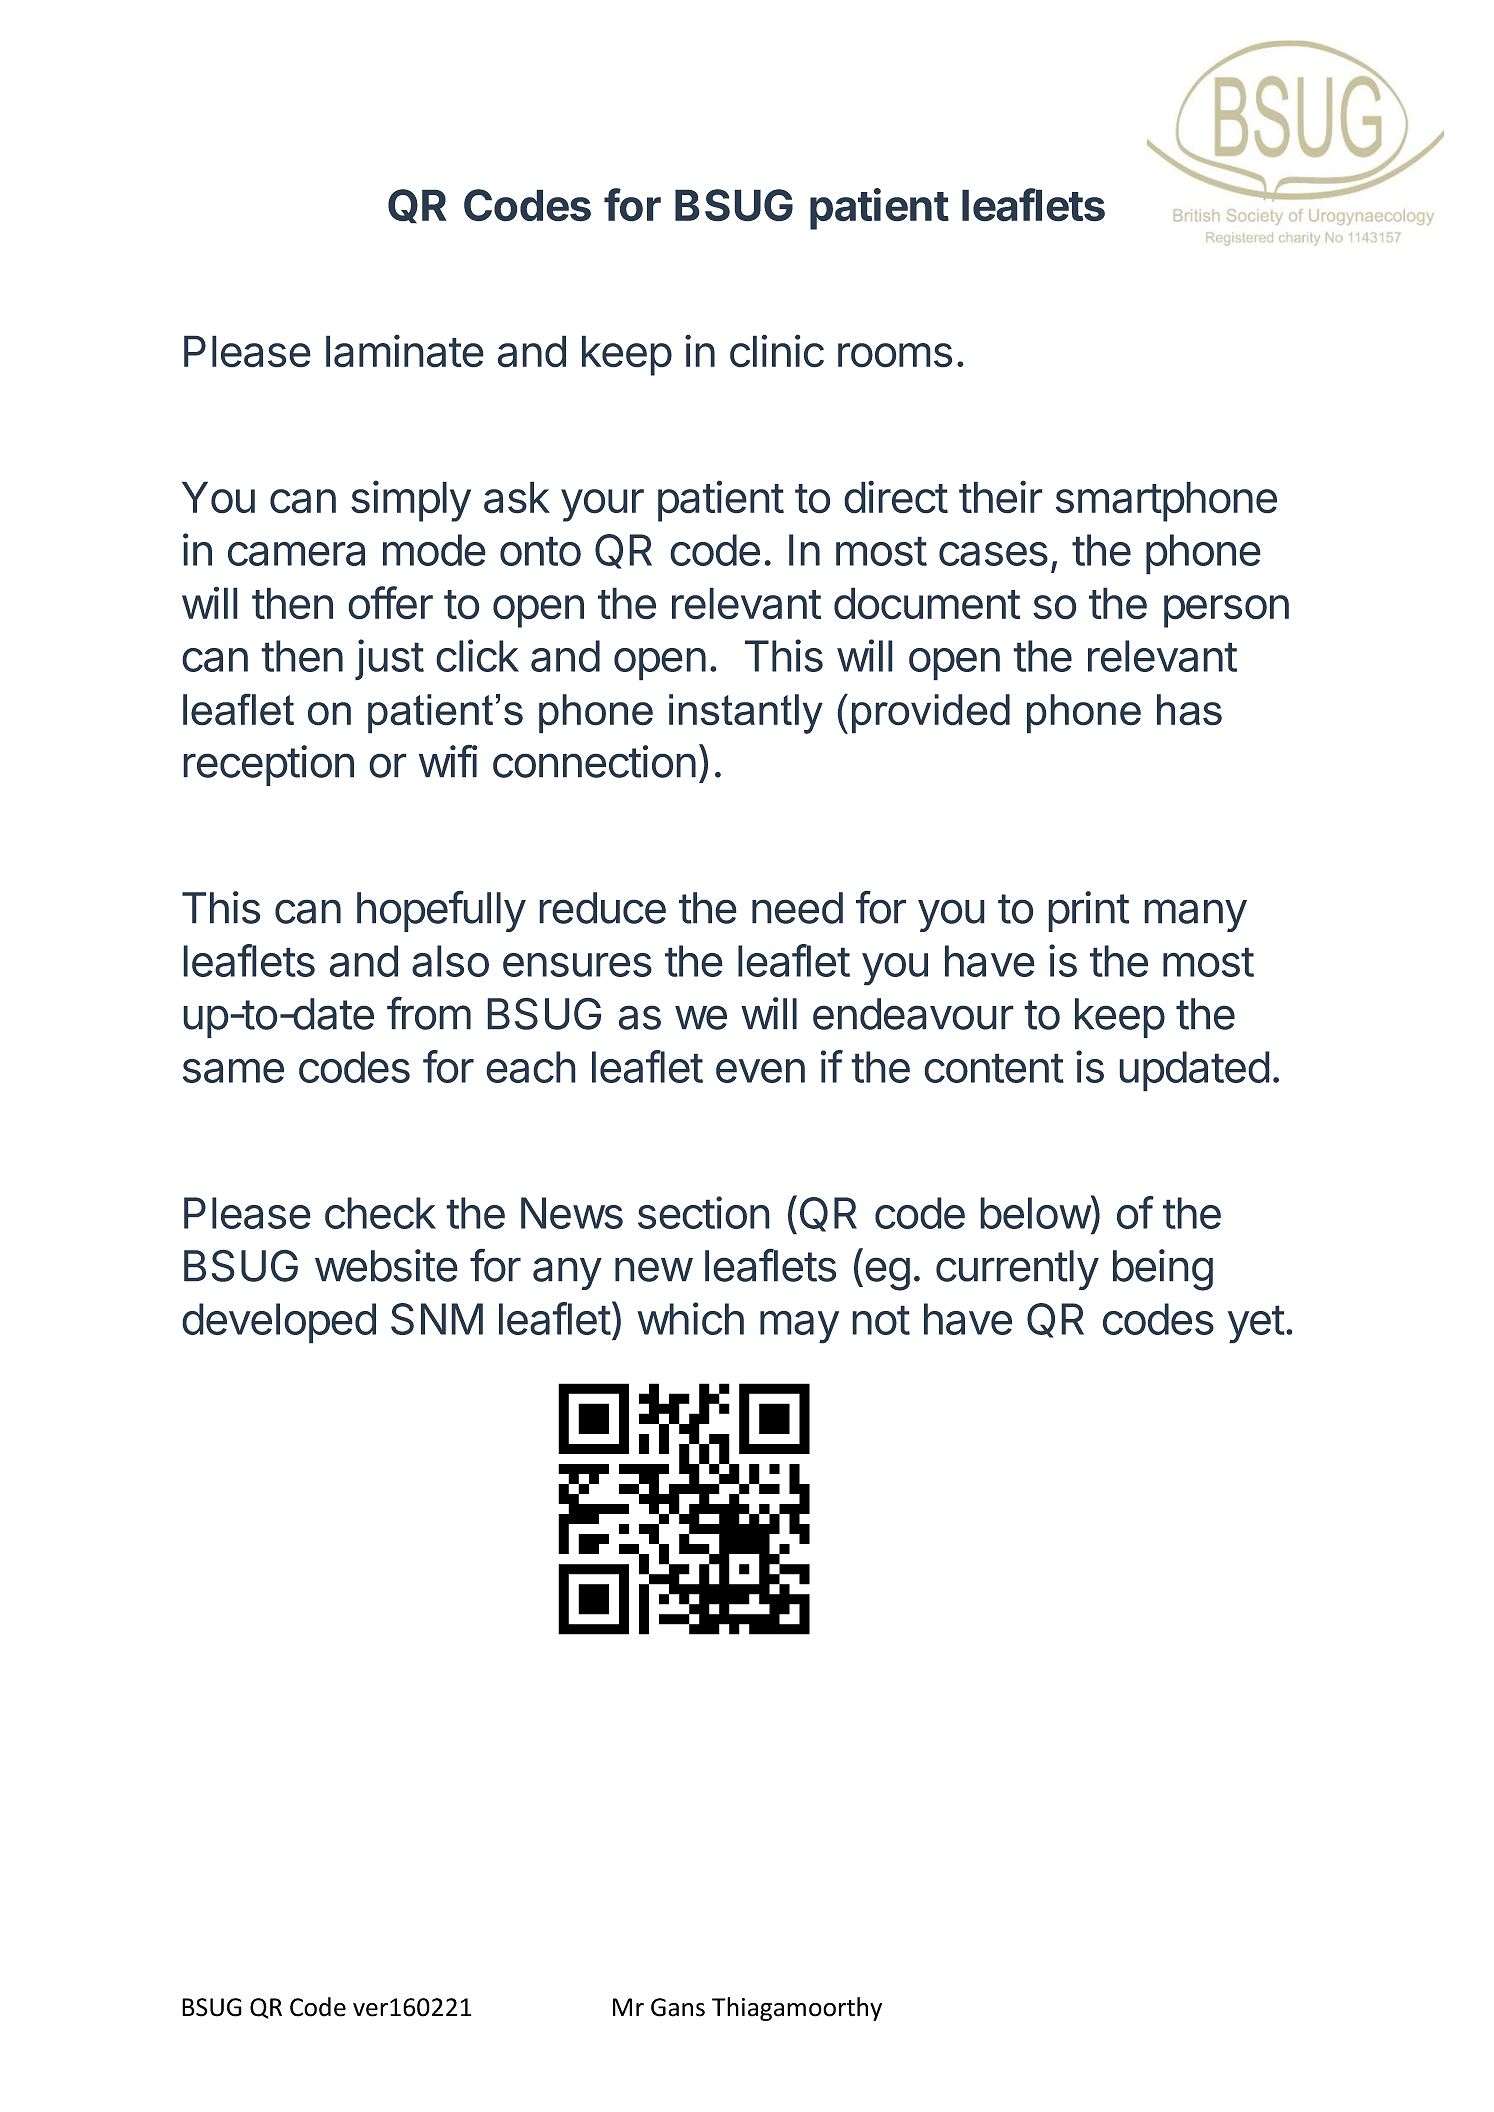 The height and width of the screenshot is (2112, 1494). Describe the element at coordinates (279, 1323) in the screenshot. I see `developed` at that location.
